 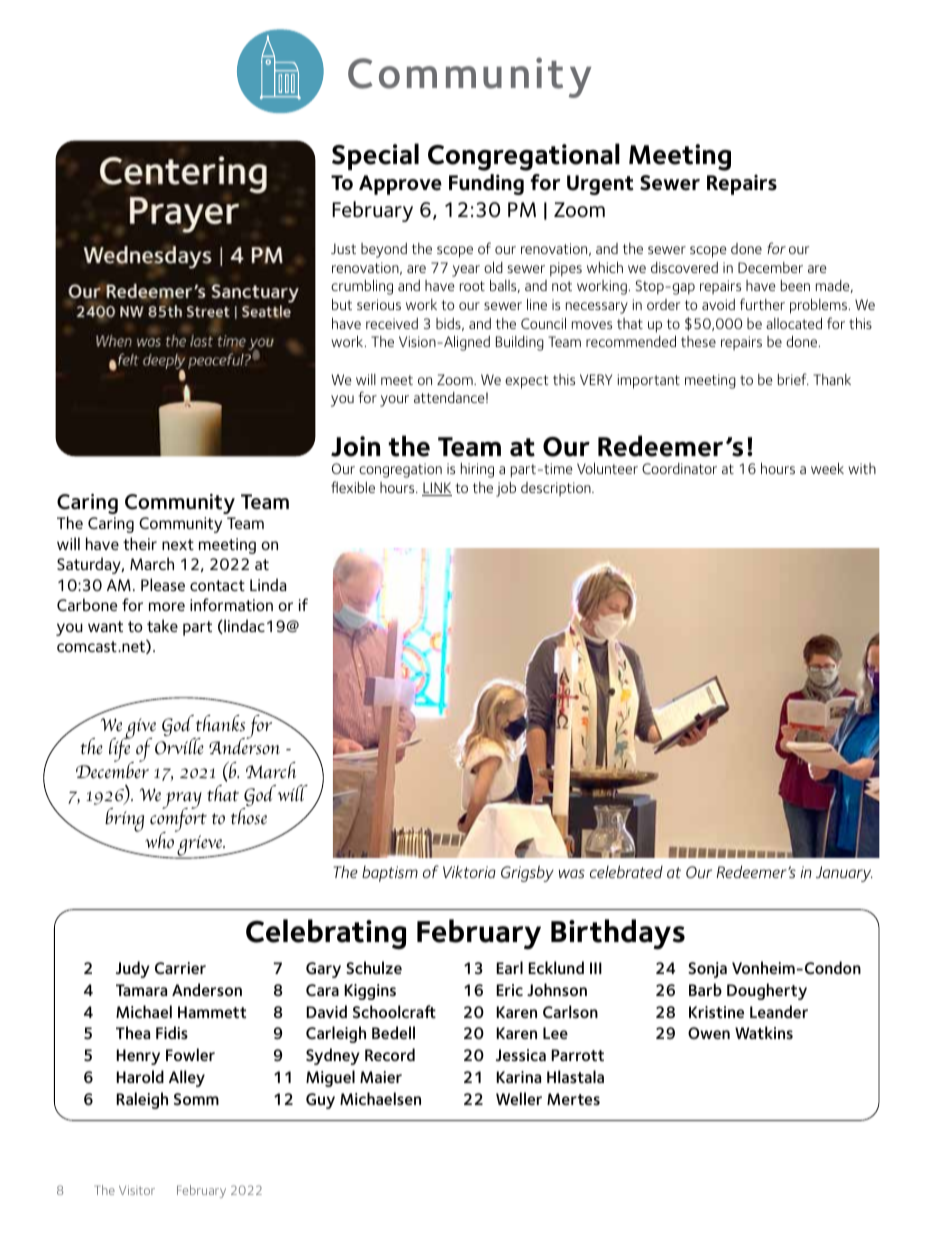 What do you see at coordinates (178, 544) in the screenshot?
I see `next` at bounding box center [178, 544].
